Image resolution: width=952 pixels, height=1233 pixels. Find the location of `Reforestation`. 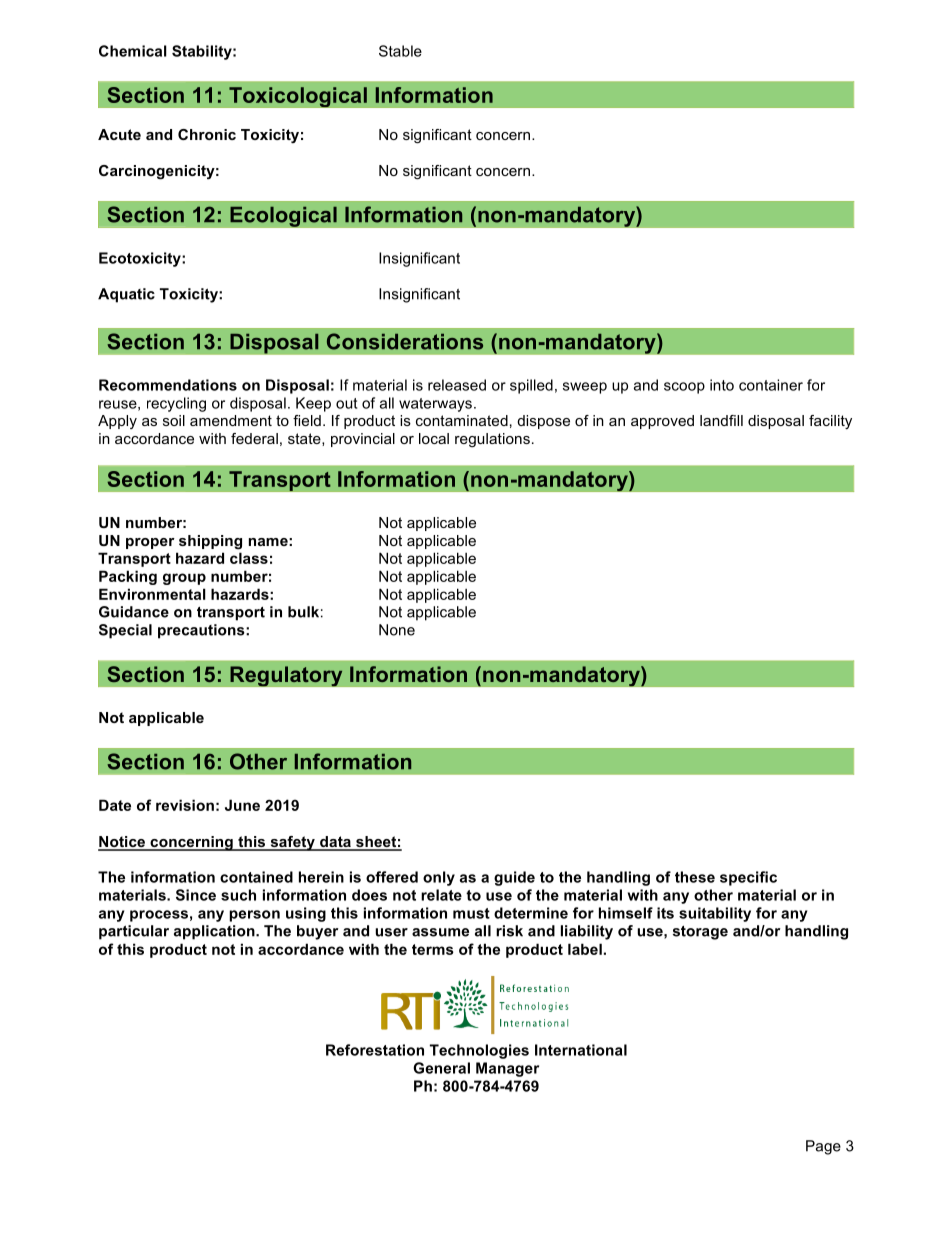

Reforestation is located at coordinates (375, 1050).
